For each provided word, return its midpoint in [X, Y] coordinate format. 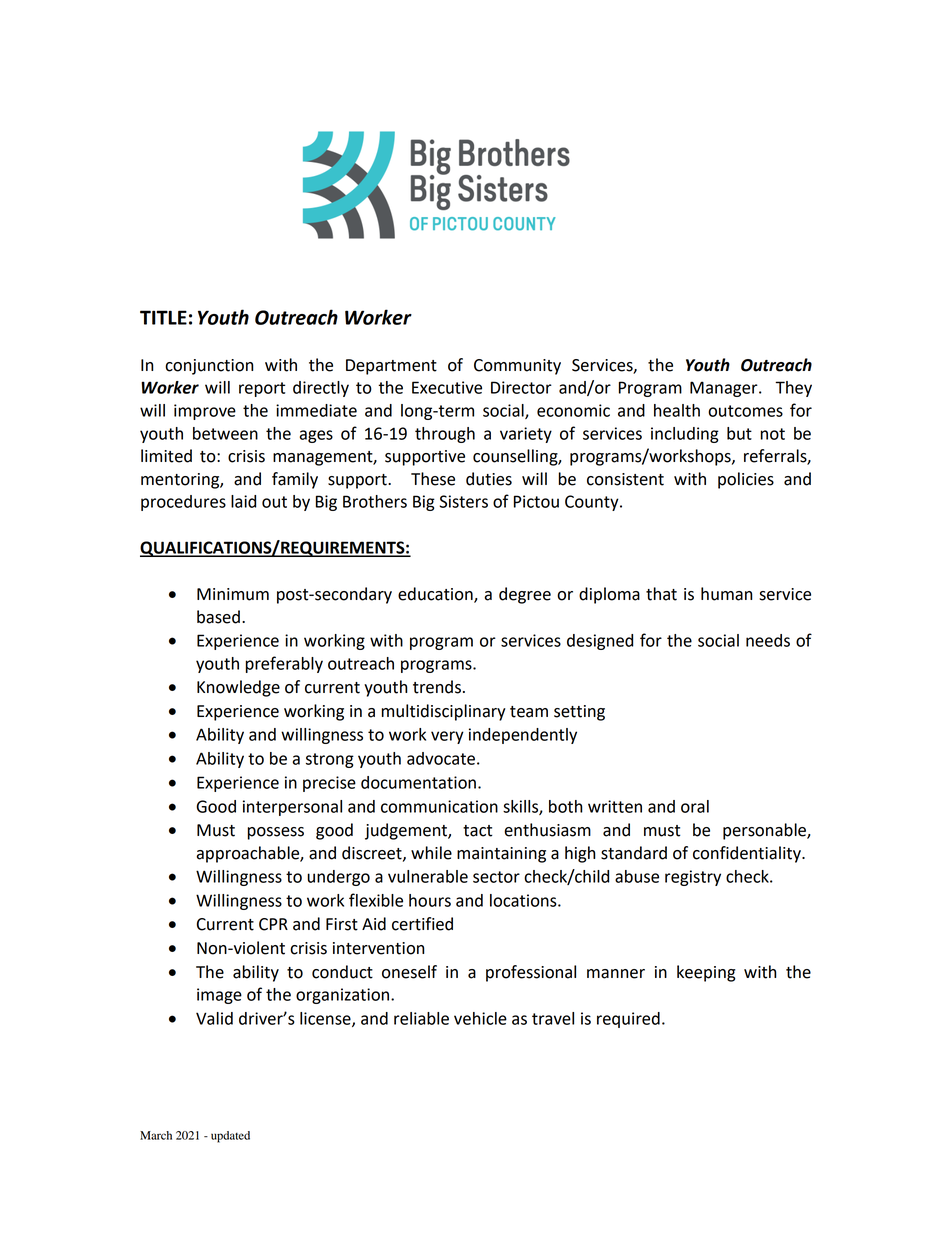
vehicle [480, 1018]
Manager [725, 389]
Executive [447, 387]
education [436, 595]
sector [496, 877]
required [628, 1020]
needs [768, 640]
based [218, 617]
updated [230, 1137]
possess [275, 833]
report [262, 389]
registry [693, 878]
